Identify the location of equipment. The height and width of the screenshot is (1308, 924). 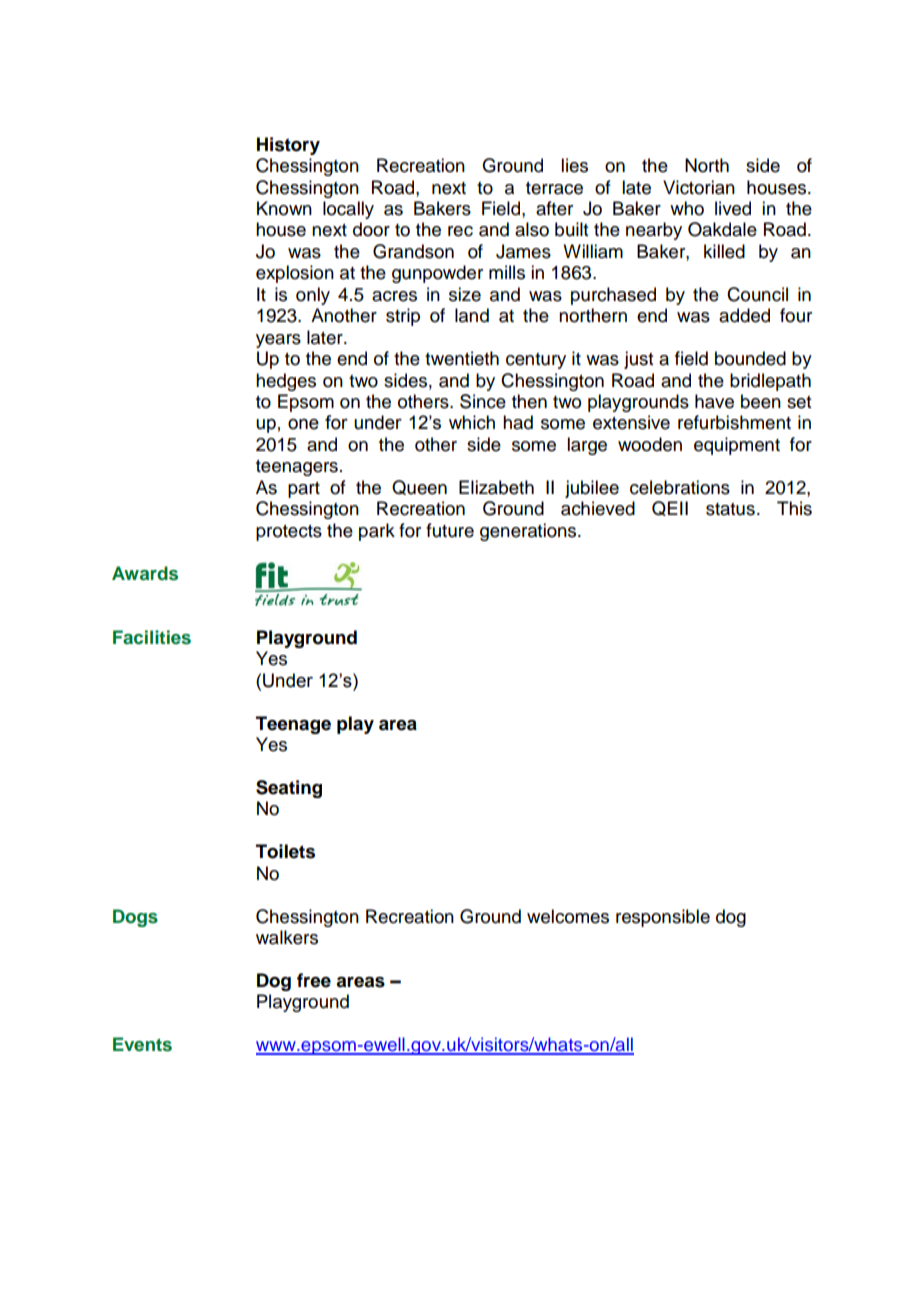
(737, 446).
